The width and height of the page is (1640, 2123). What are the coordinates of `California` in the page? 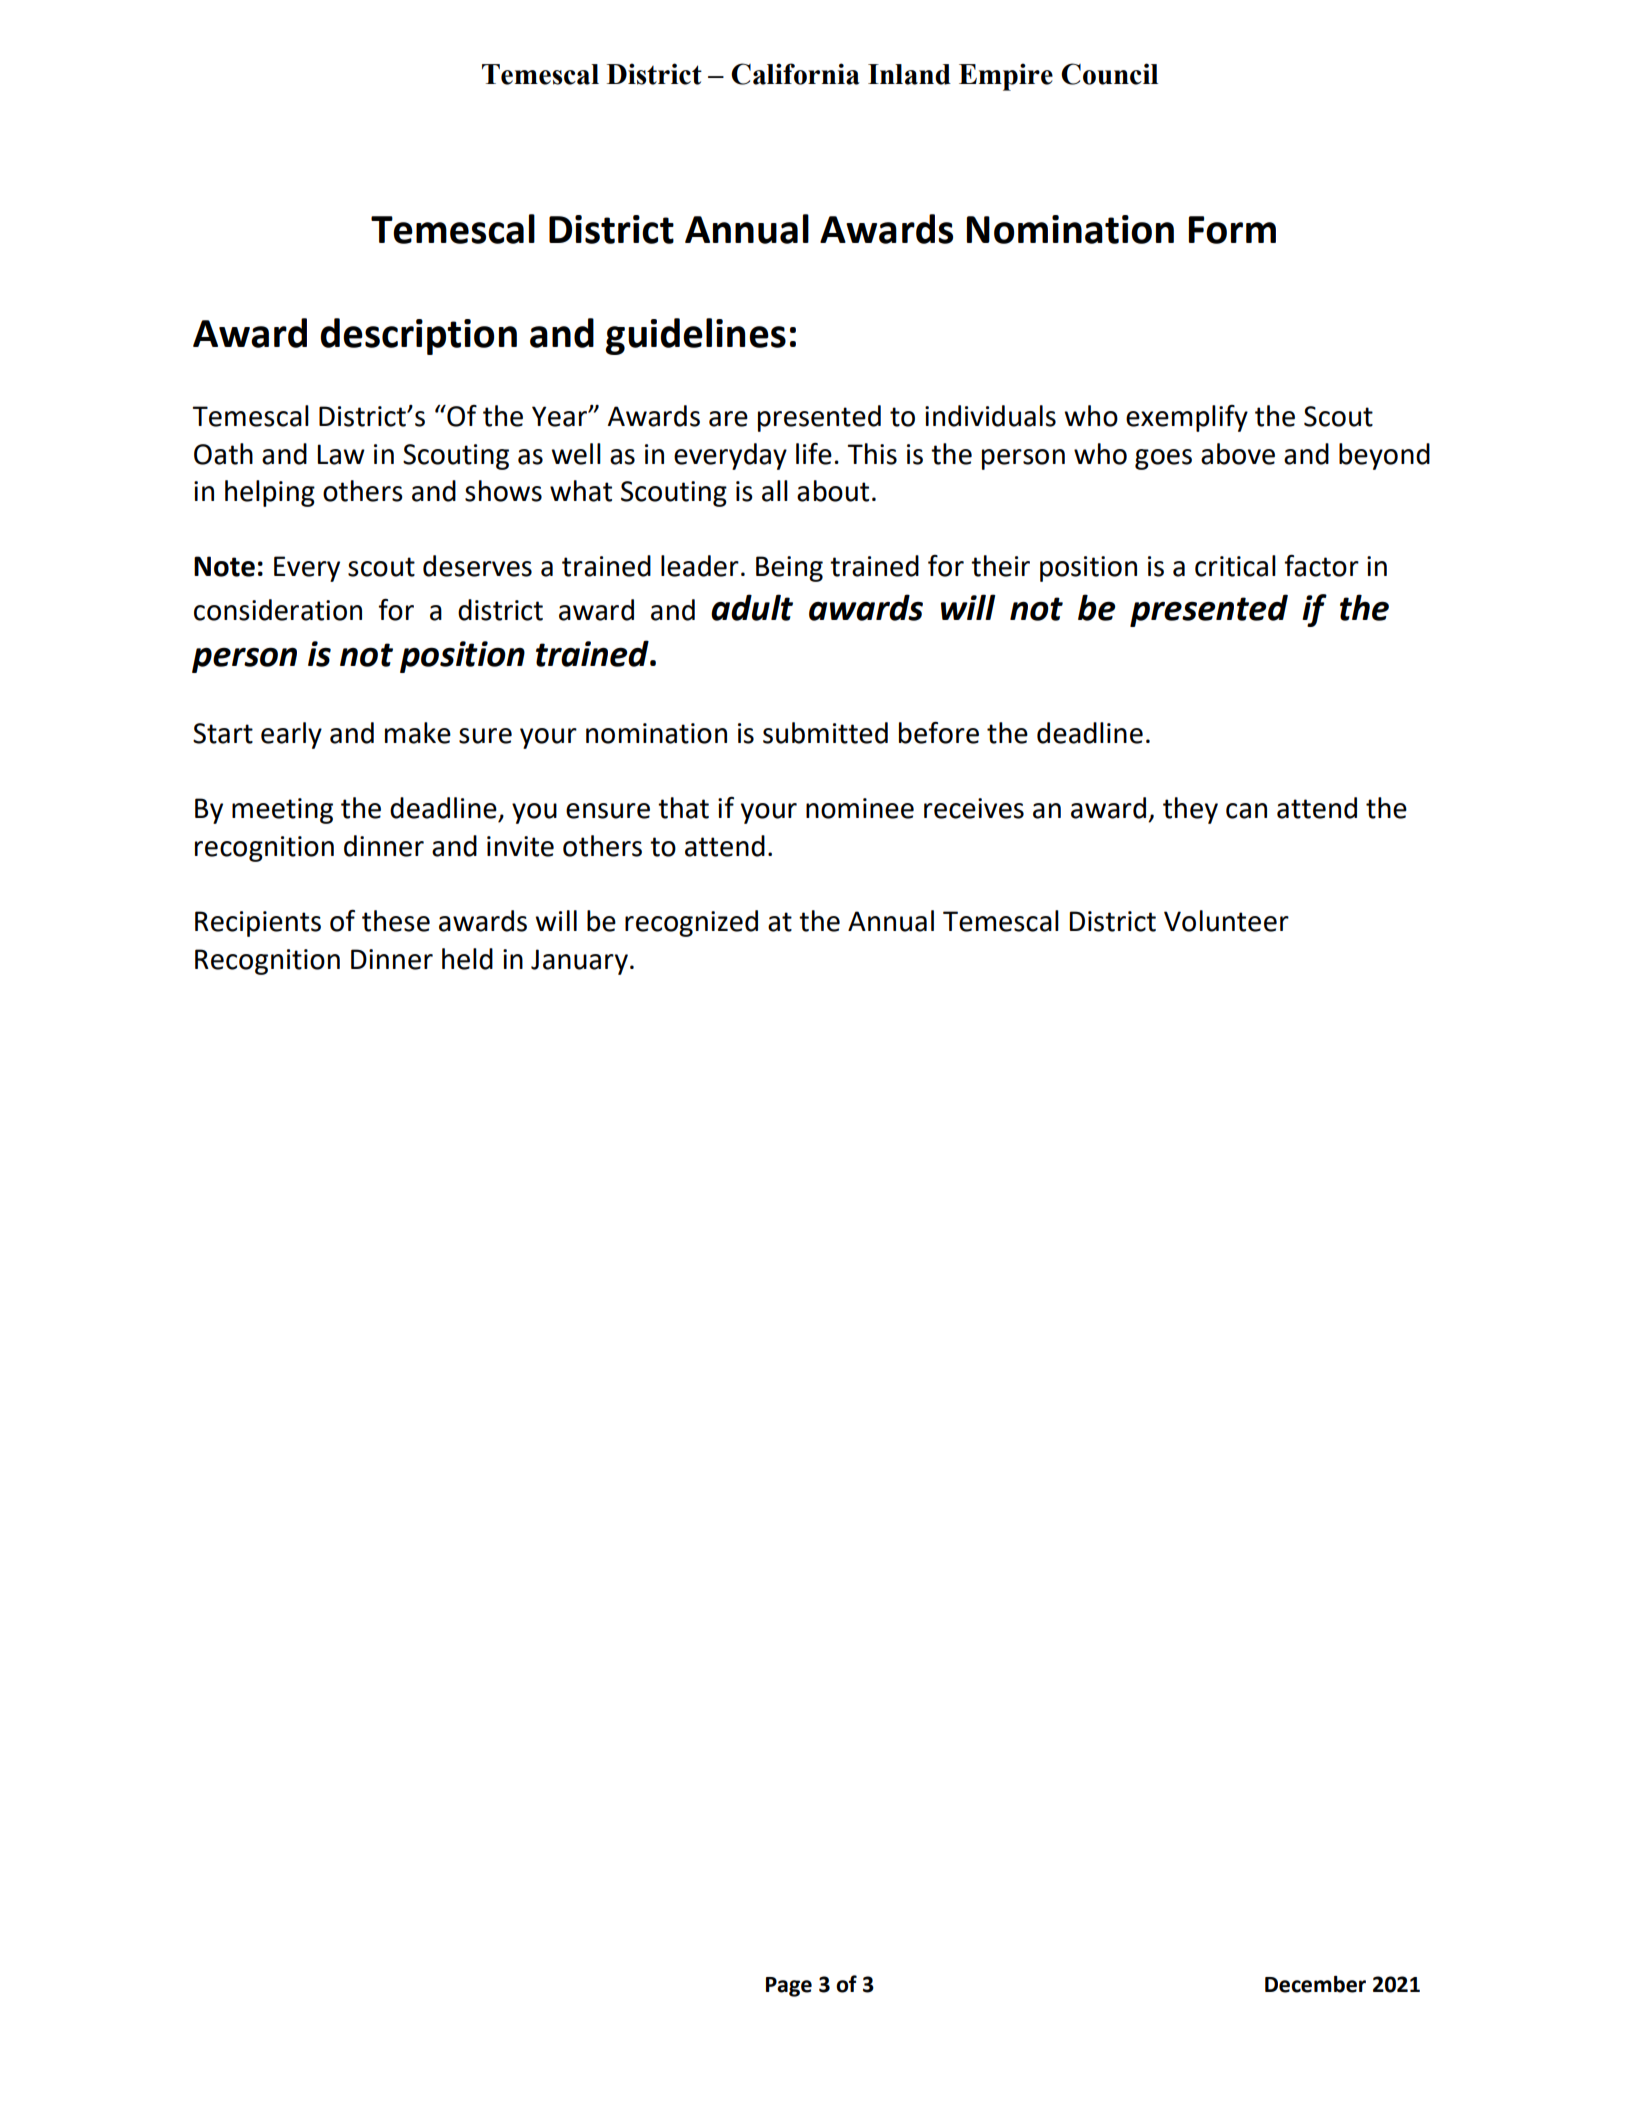 It's located at (795, 74).
